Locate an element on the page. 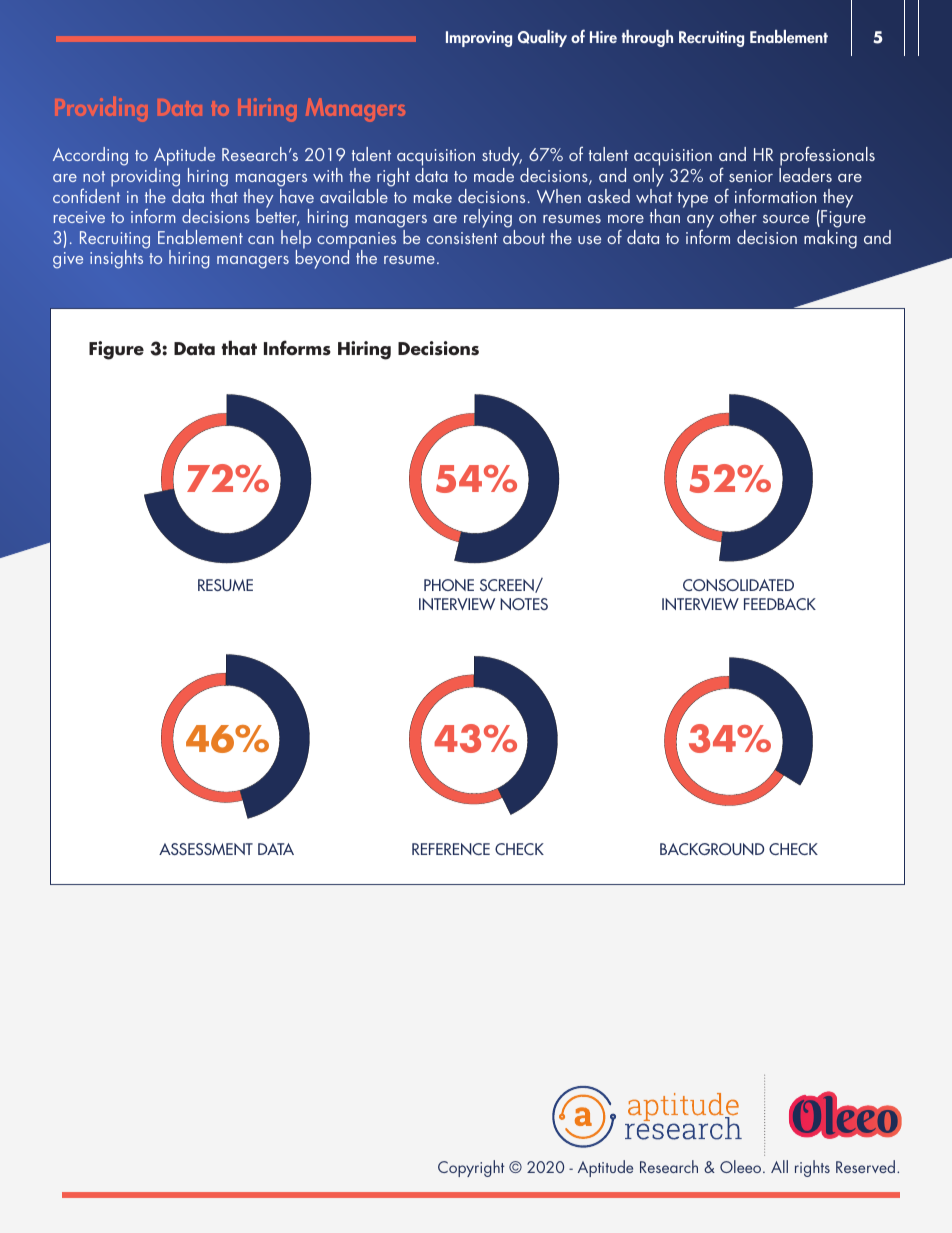 The width and height of the image is (952, 1233). FEEDBACK is located at coordinates (780, 604).
